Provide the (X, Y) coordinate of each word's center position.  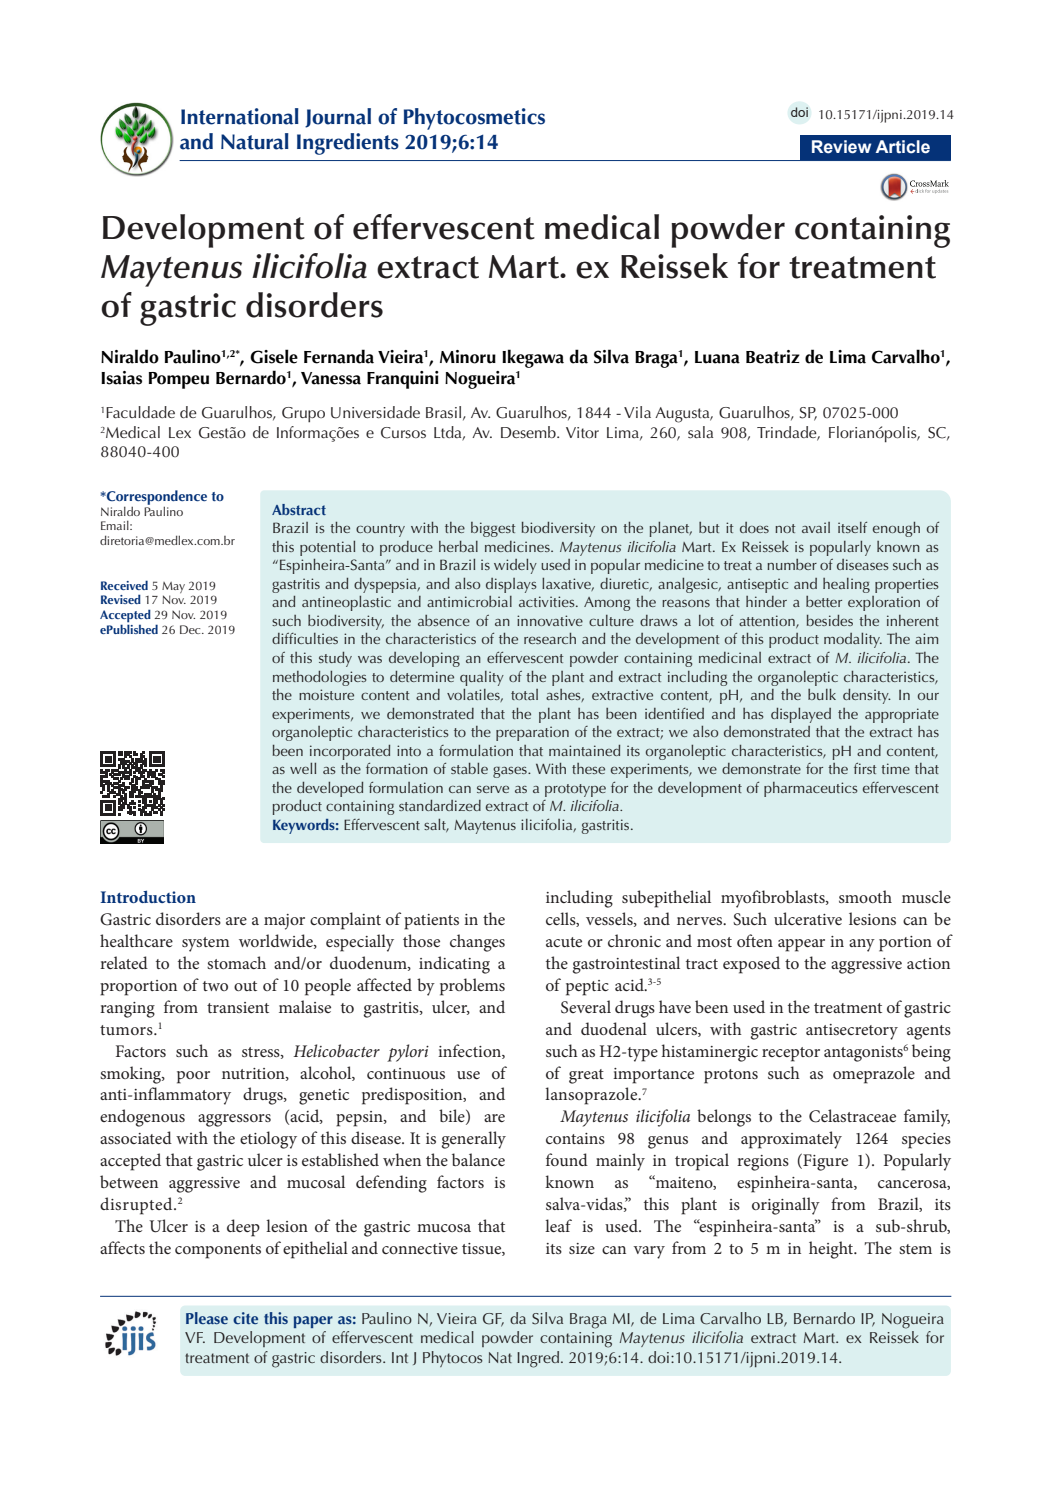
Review (841, 147)
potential (327, 548)
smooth (865, 896)
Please (207, 1318)
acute (564, 942)
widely (515, 566)
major (284, 922)
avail (816, 527)
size (582, 1248)
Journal (338, 118)
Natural (255, 141)
